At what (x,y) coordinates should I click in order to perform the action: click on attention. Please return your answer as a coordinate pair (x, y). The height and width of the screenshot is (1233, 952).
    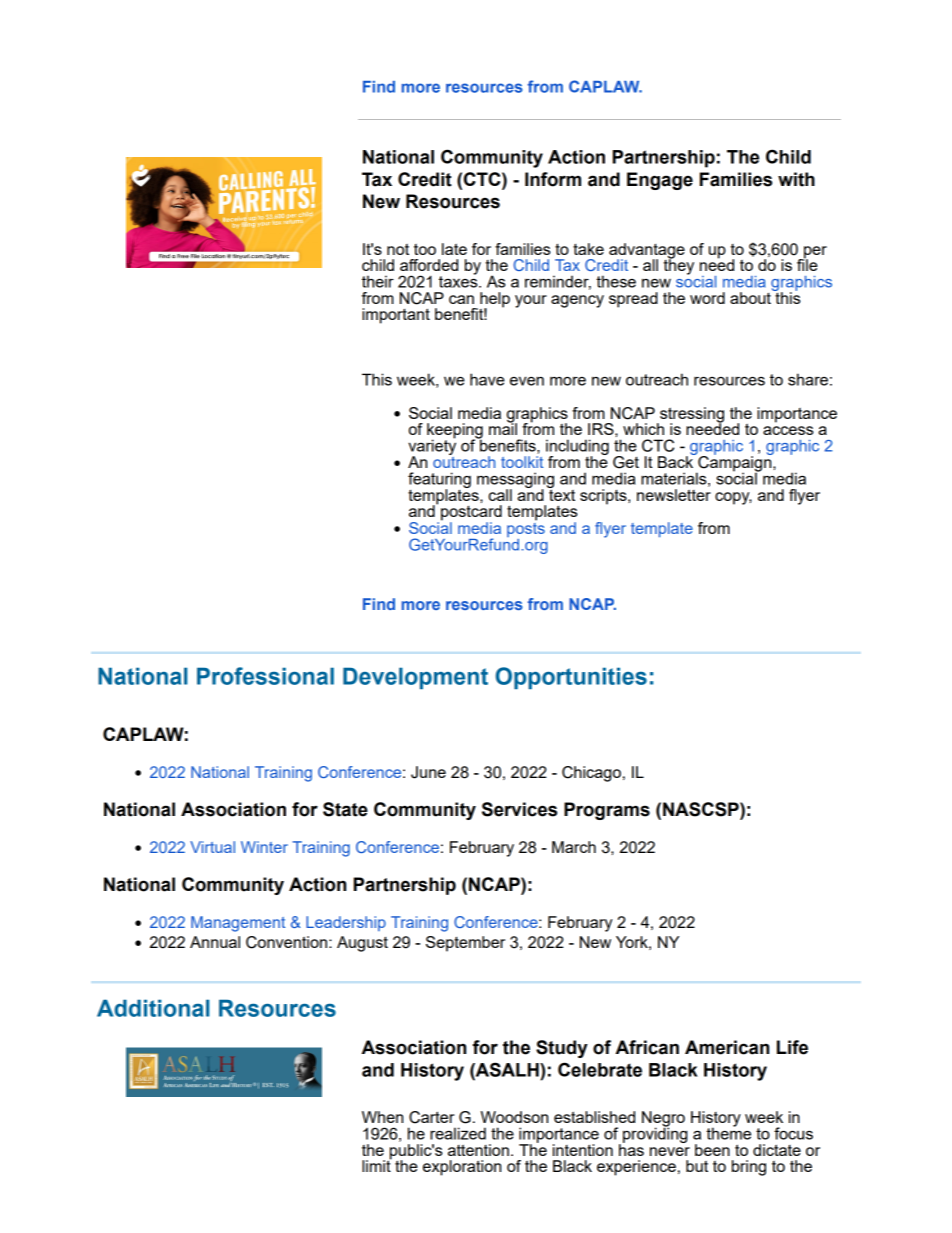
    Looking at the image, I should click on (478, 1150).
